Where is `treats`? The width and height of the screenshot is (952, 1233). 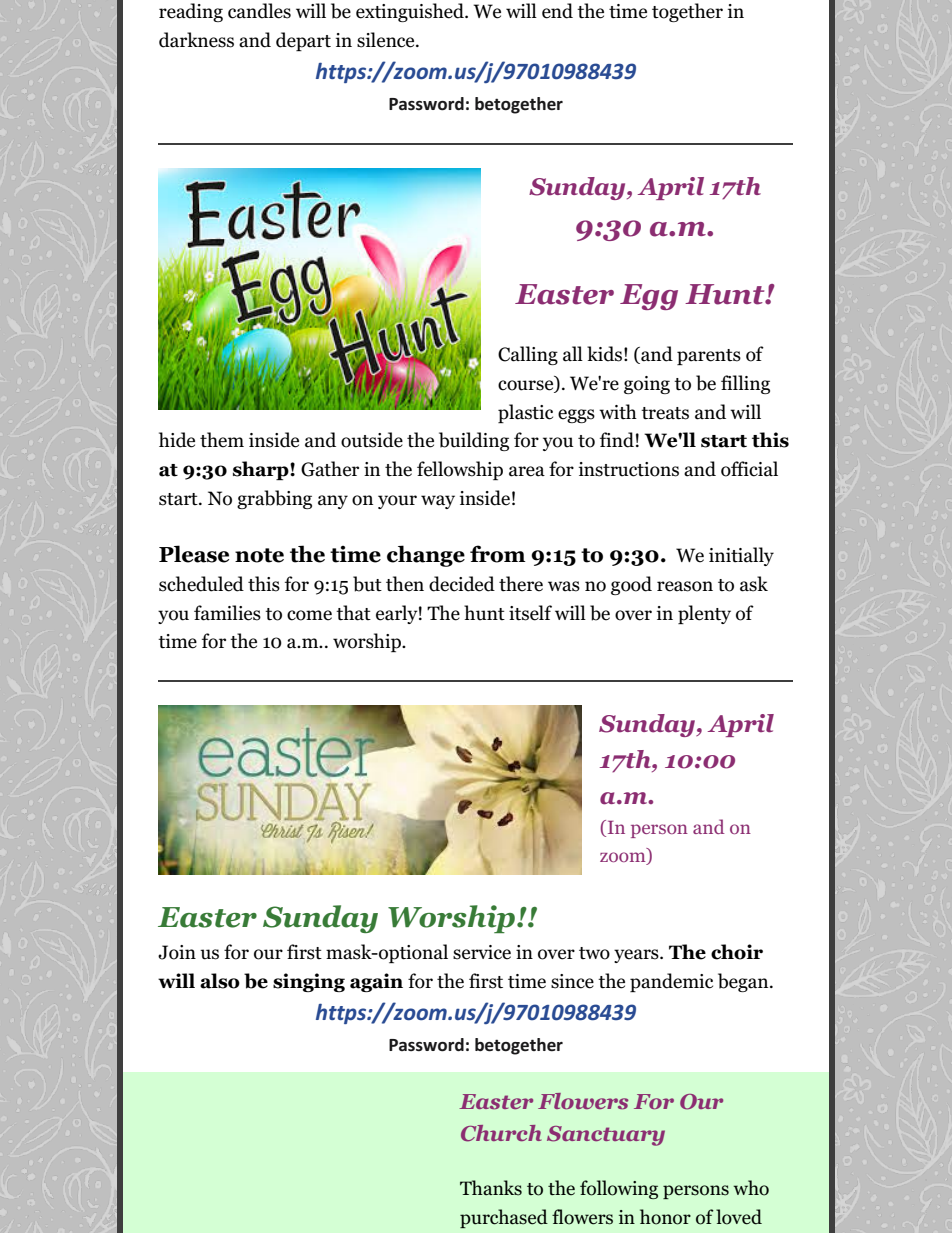
treats is located at coordinates (665, 413).
